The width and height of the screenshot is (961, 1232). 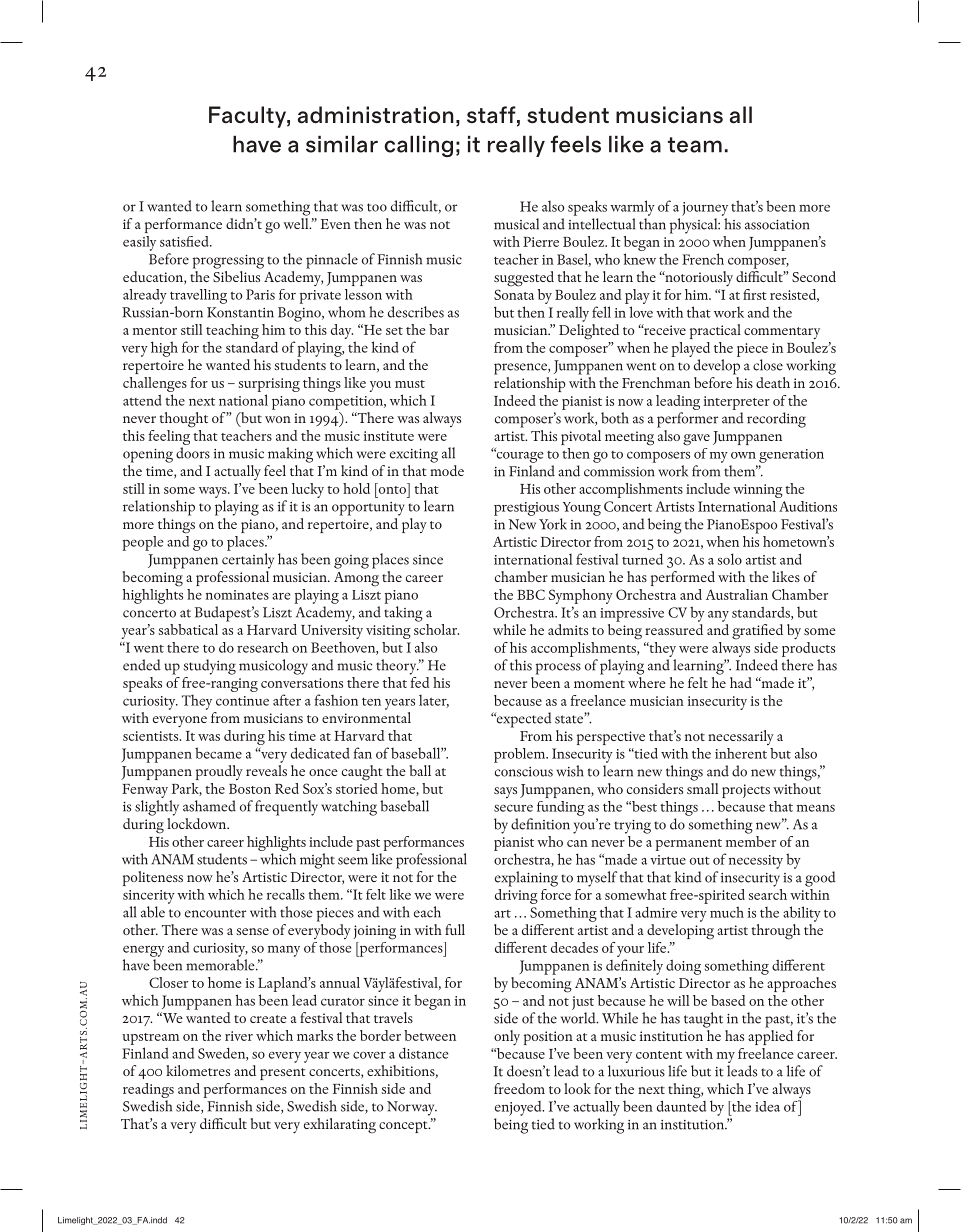 What do you see at coordinates (342, 144) in the screenshot?
I see `similar` at bounding box center [342, 144].
